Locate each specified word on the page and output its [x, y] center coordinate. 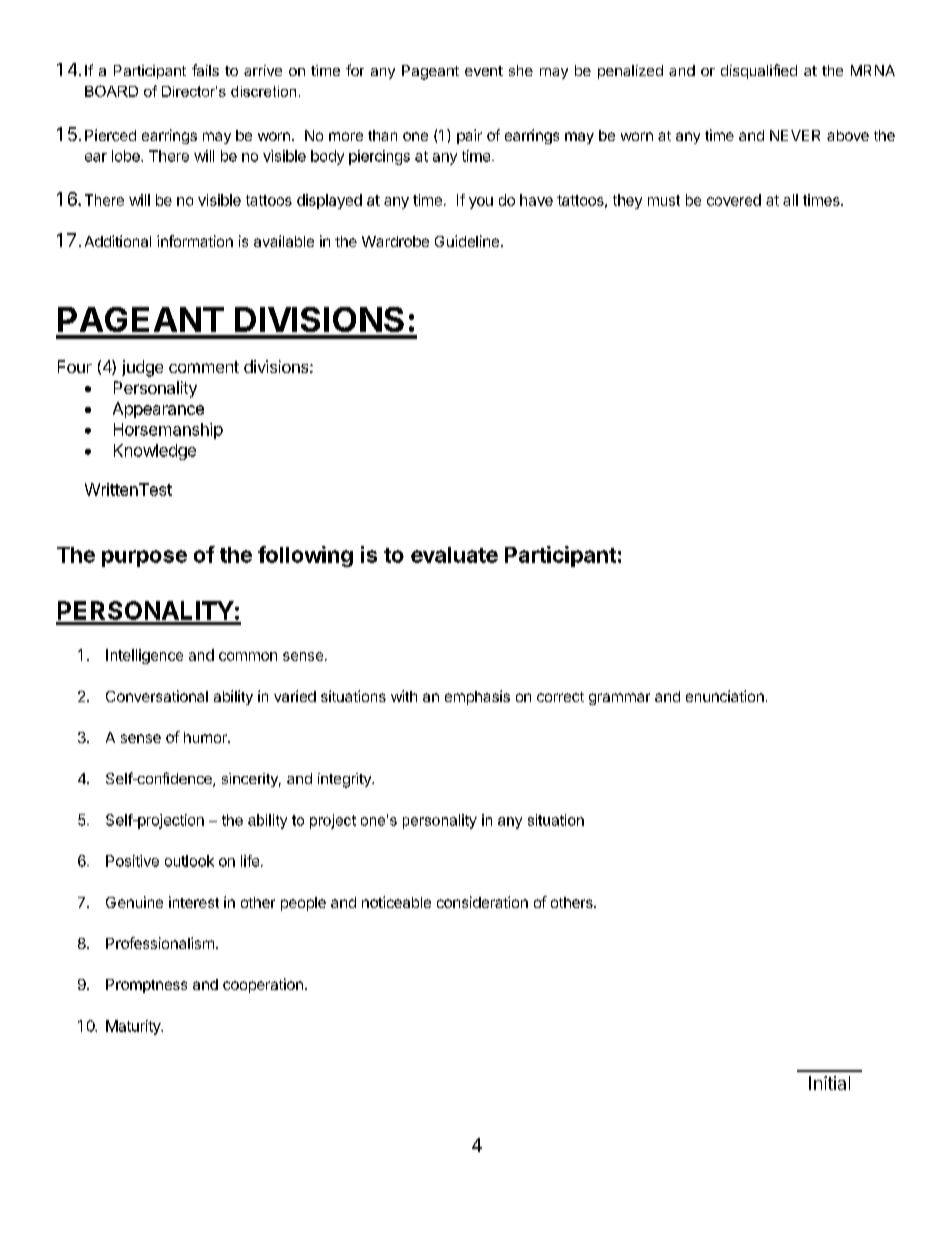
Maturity [134, 1027]
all [790, 200]
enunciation [725, 696]
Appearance [158, 410]
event [484, 71]
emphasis [477, 697]
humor [206, 737]
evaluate [454, 555]
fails [205, 70]
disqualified [759, 71]
